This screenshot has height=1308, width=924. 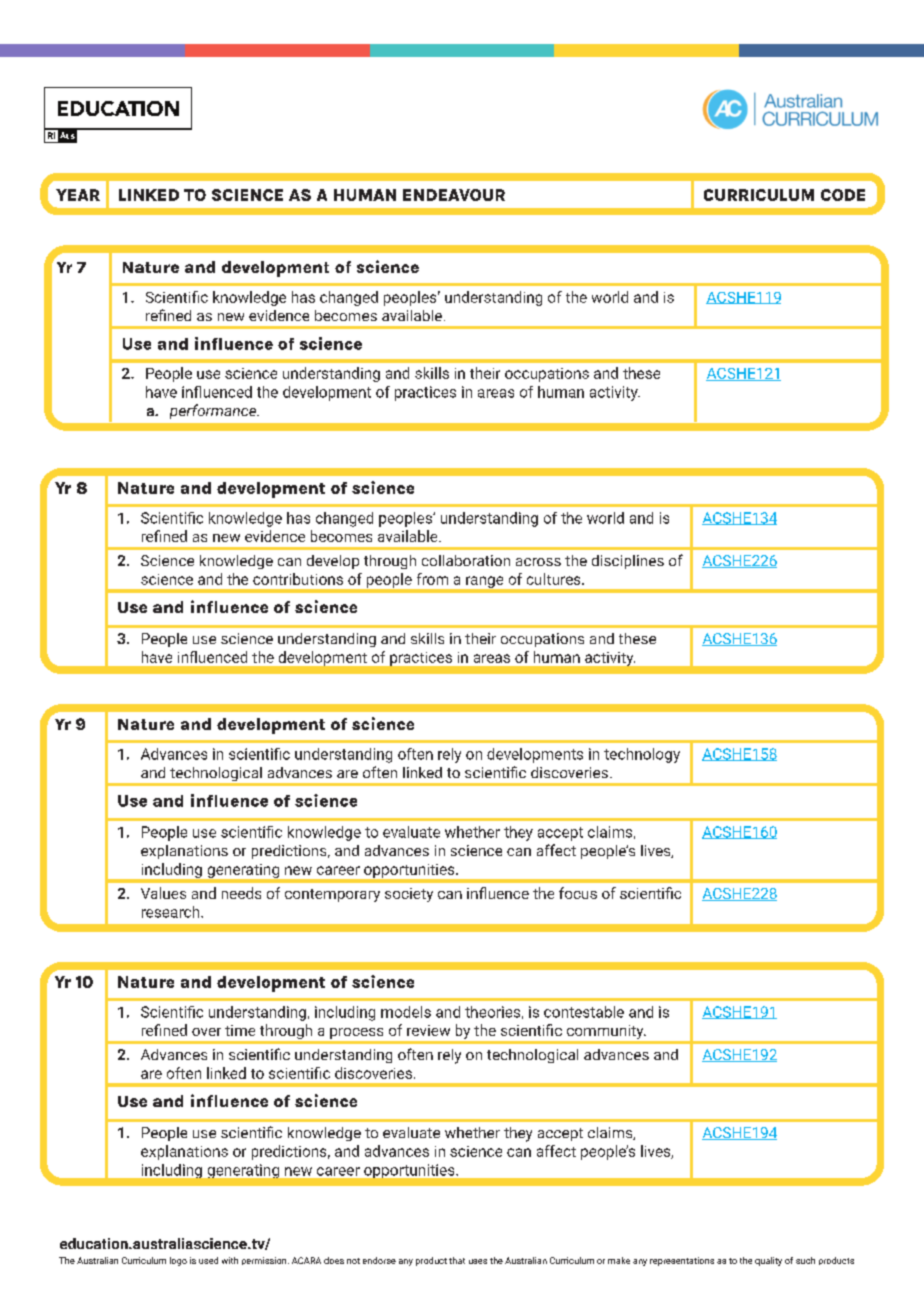 What do you see at coordinates (178, 1261) in the screenshot?
I see `logo` at bounding box center [178, 1261].
